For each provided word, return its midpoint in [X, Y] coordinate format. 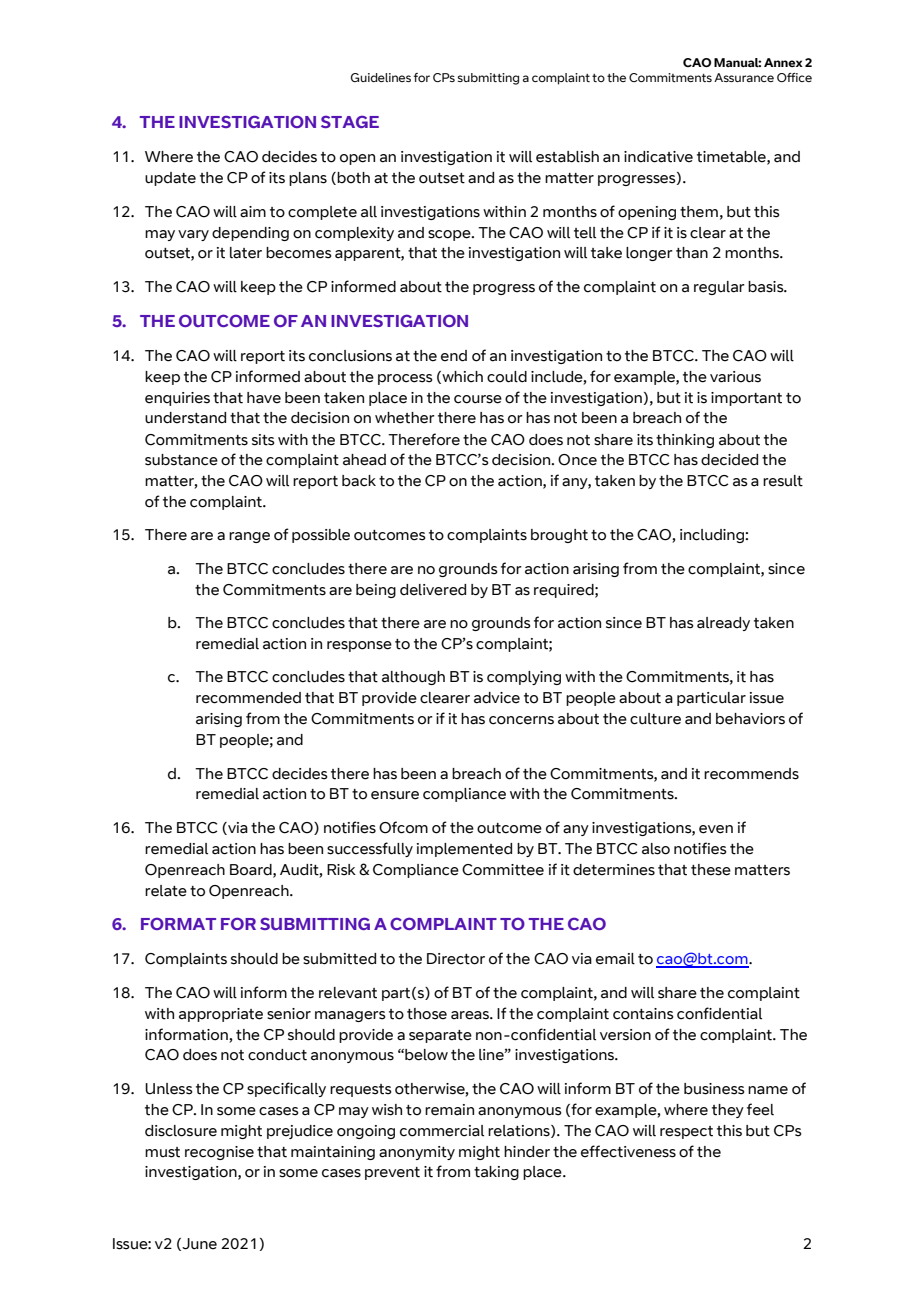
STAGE [350, 121]
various [735, 377]
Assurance [744, 77]
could [507, 377]
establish [567, 157]
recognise [219, 1153]
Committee [503, 870]
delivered [433, 590]
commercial [442, 1131]
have [264, 398]
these [711, 870]
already [723, 624]
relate [166, 891]
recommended [248, 698]
